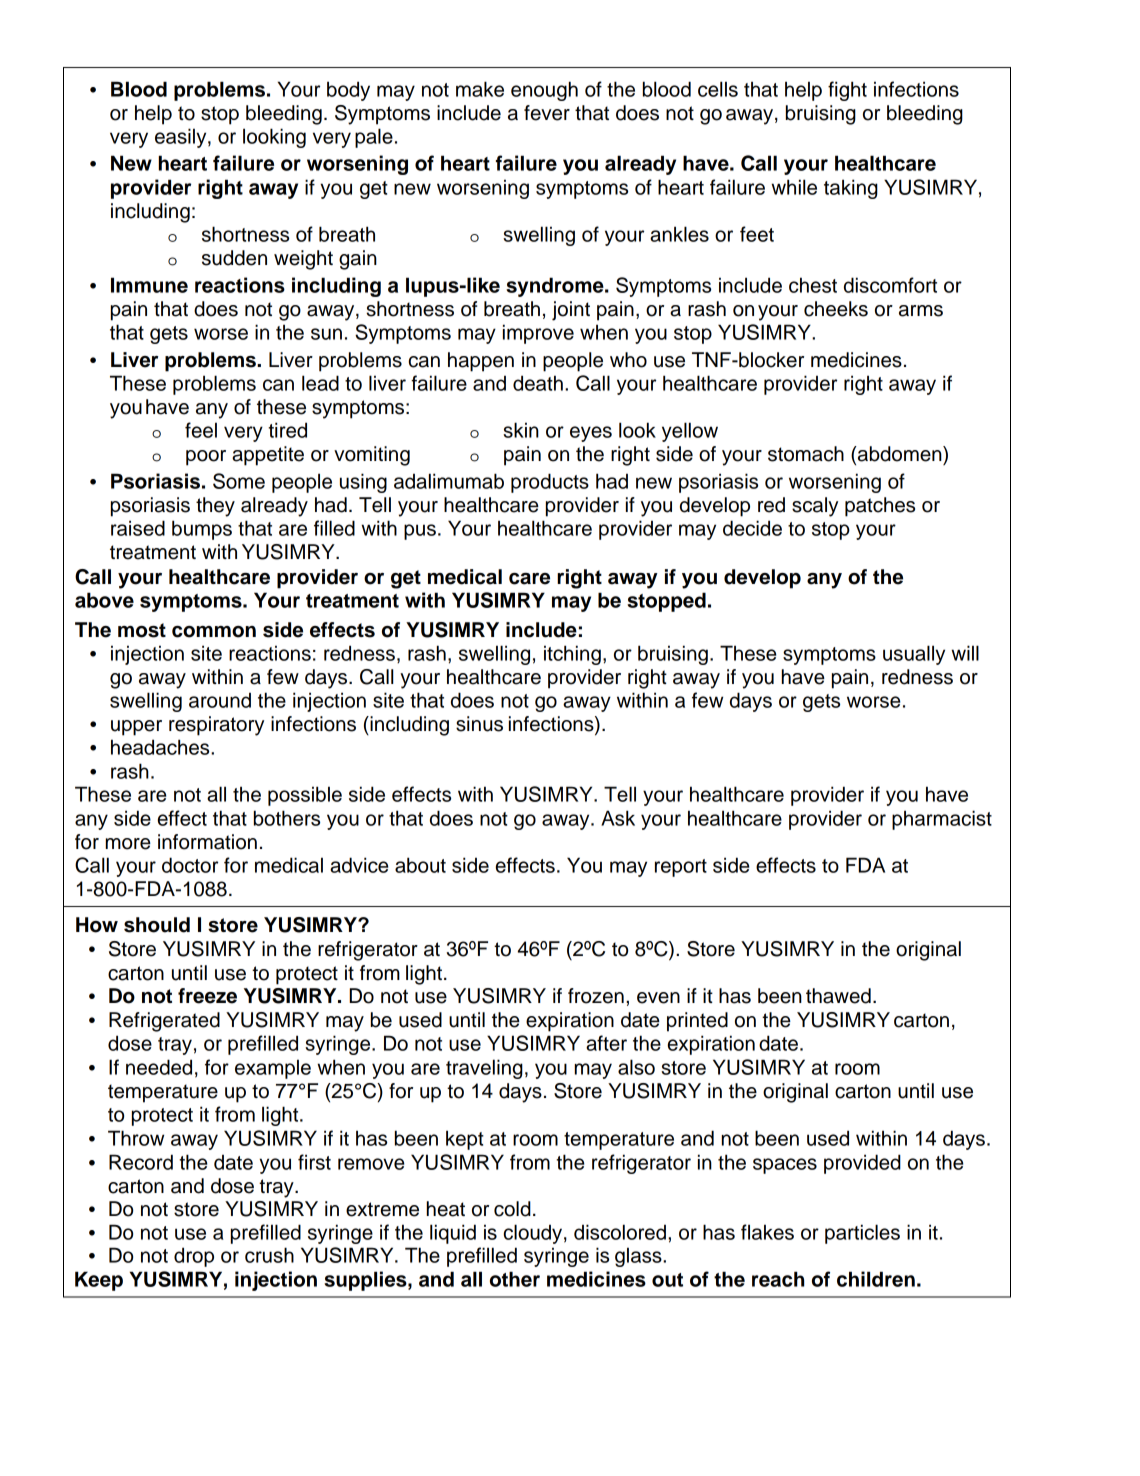  Describe the element at coordinates (348, 91) in the screenshot. I see `body` at that location.
